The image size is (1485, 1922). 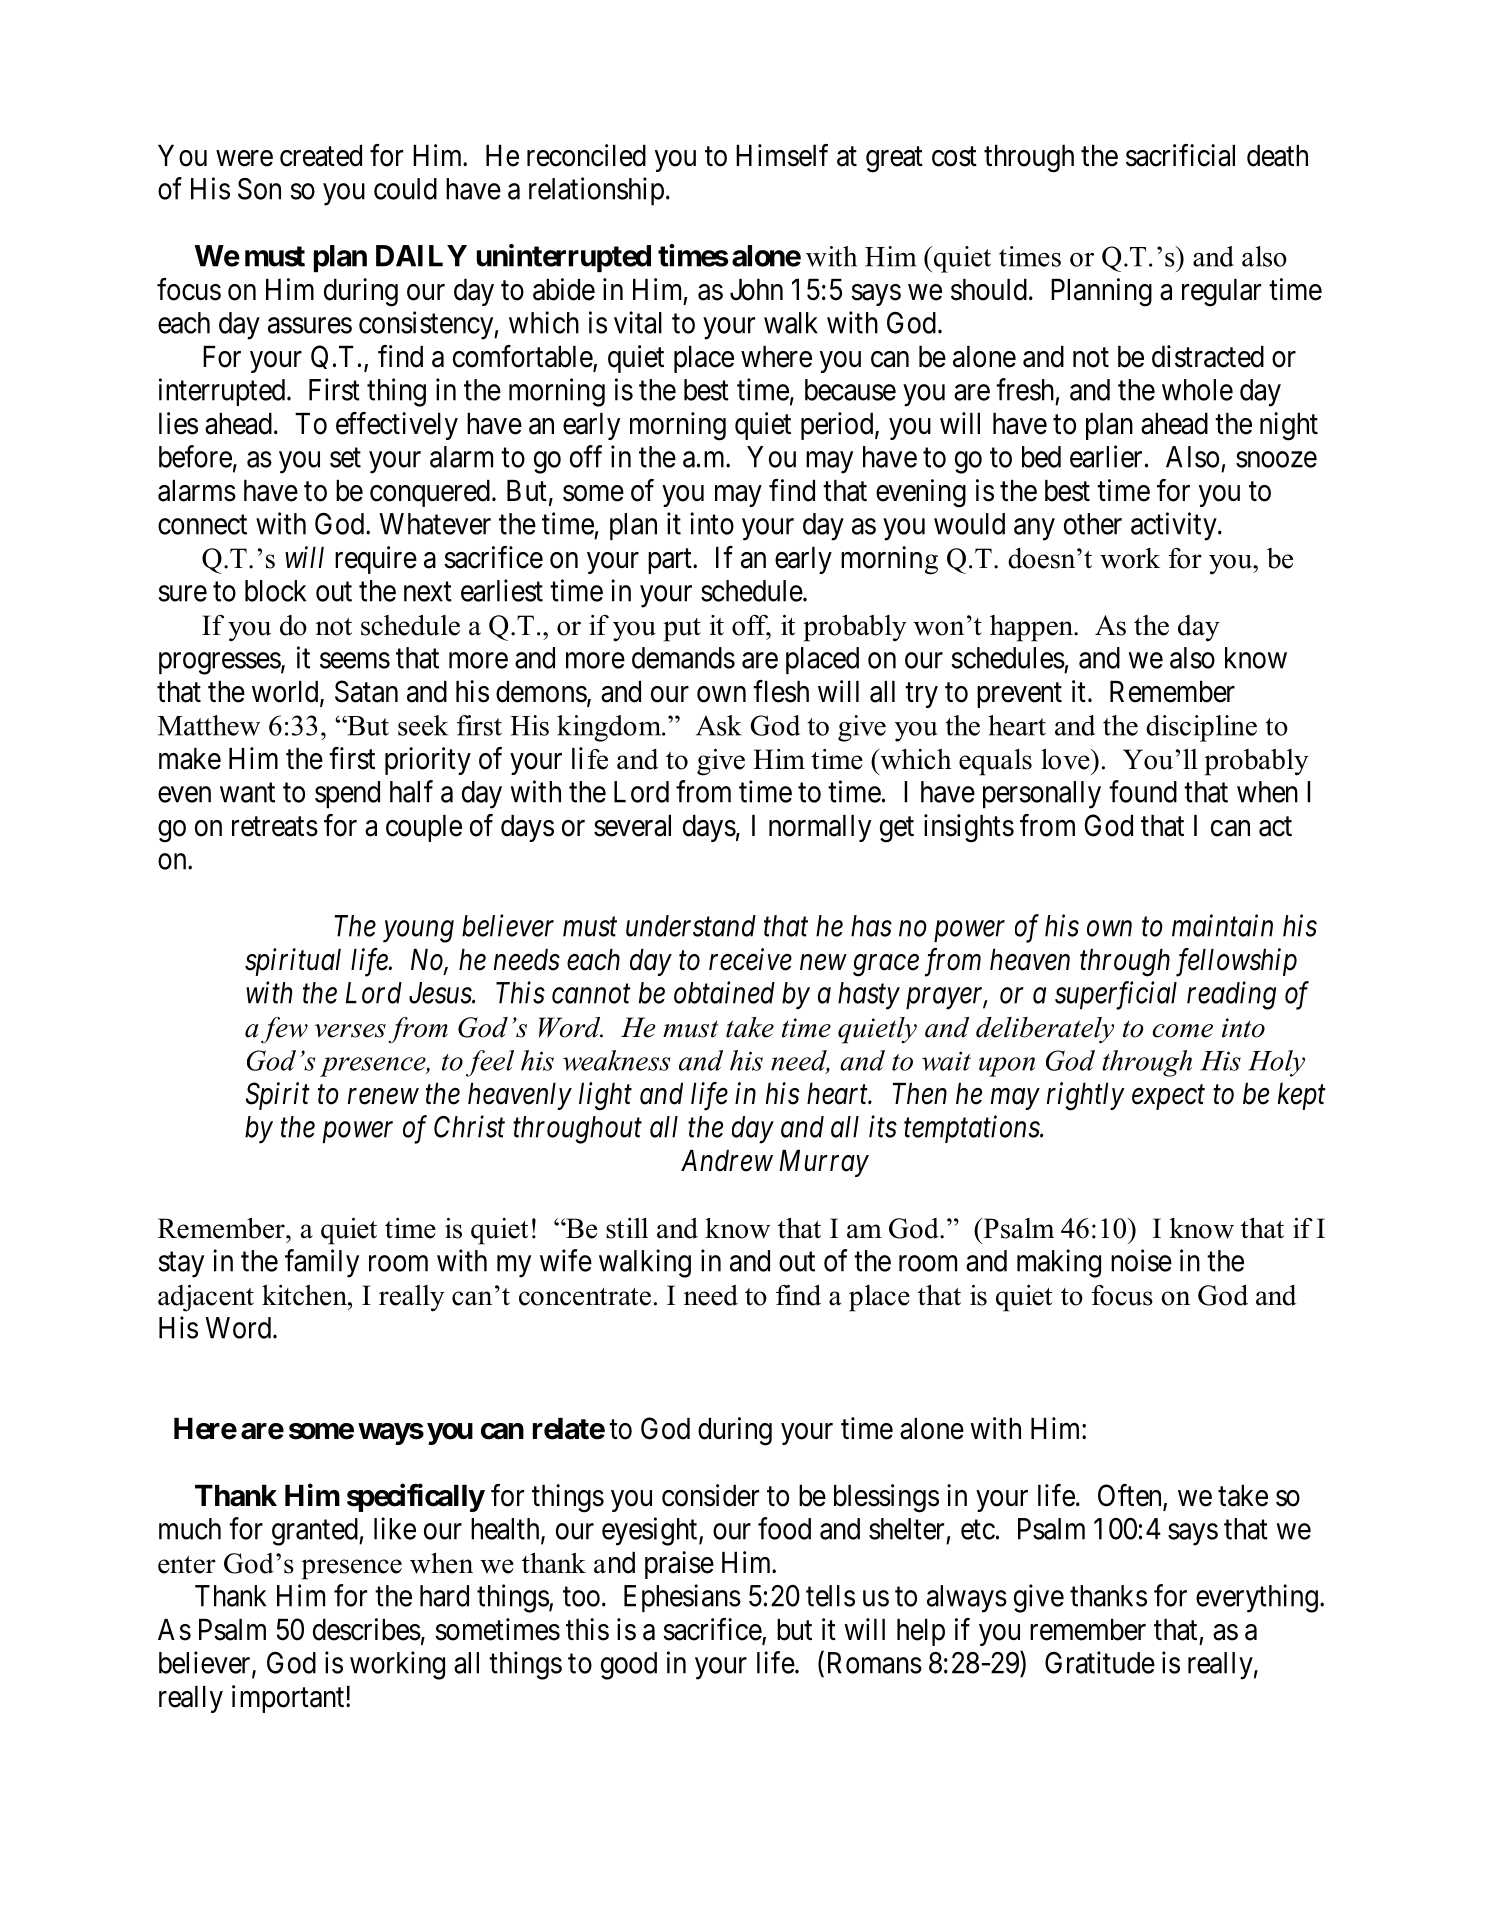 What do you see at coordinates (305, 1295) in the page?
I see `kitchen` at bounding box center [305, 1295].
